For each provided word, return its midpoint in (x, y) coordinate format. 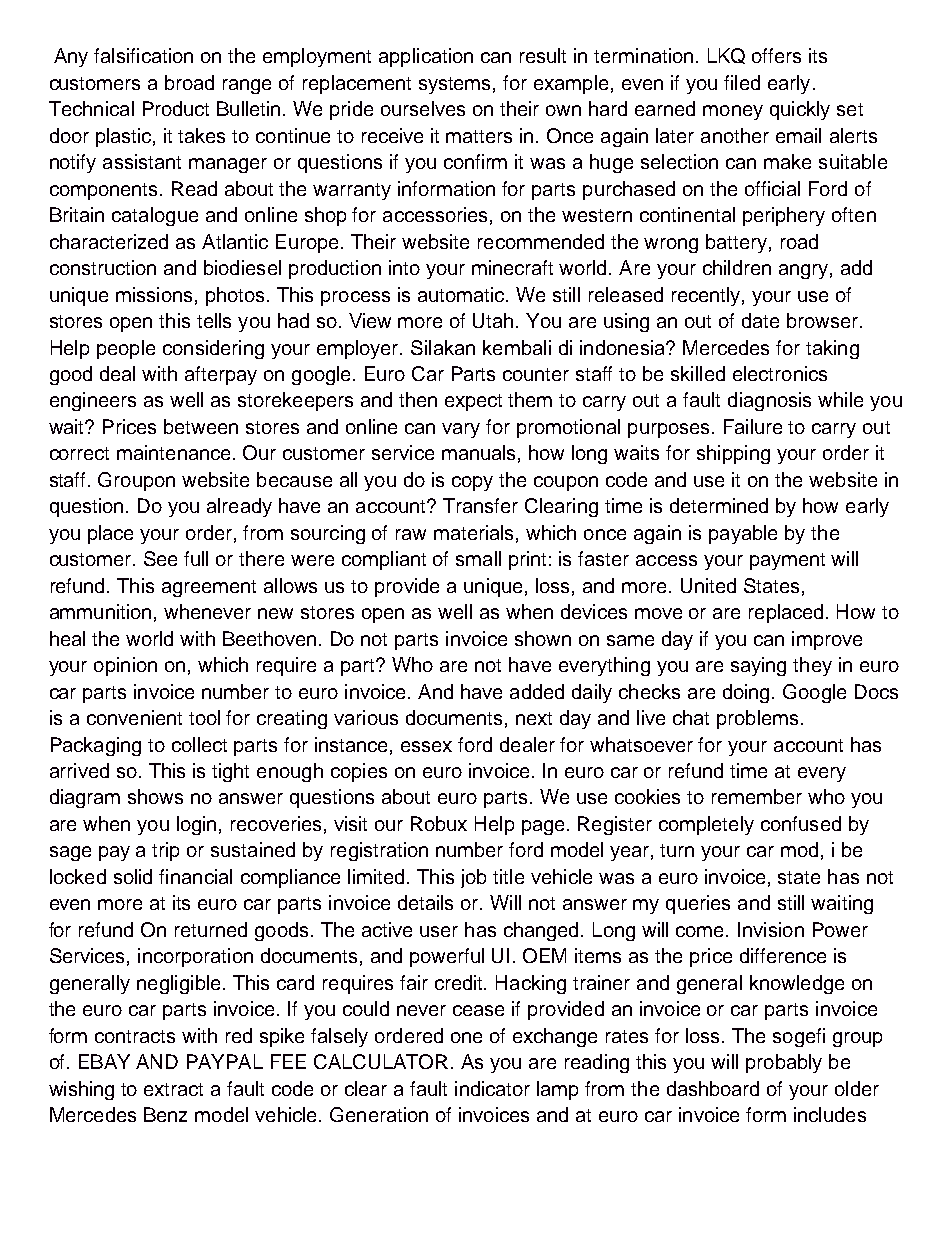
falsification (143, 55)
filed (742, 82)
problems (757, 719)
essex (426, 746)
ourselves (423, 108)
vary (461, 430)
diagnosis (769, 401)
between (201, 426)
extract (173, 1089)
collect (199, 744)
